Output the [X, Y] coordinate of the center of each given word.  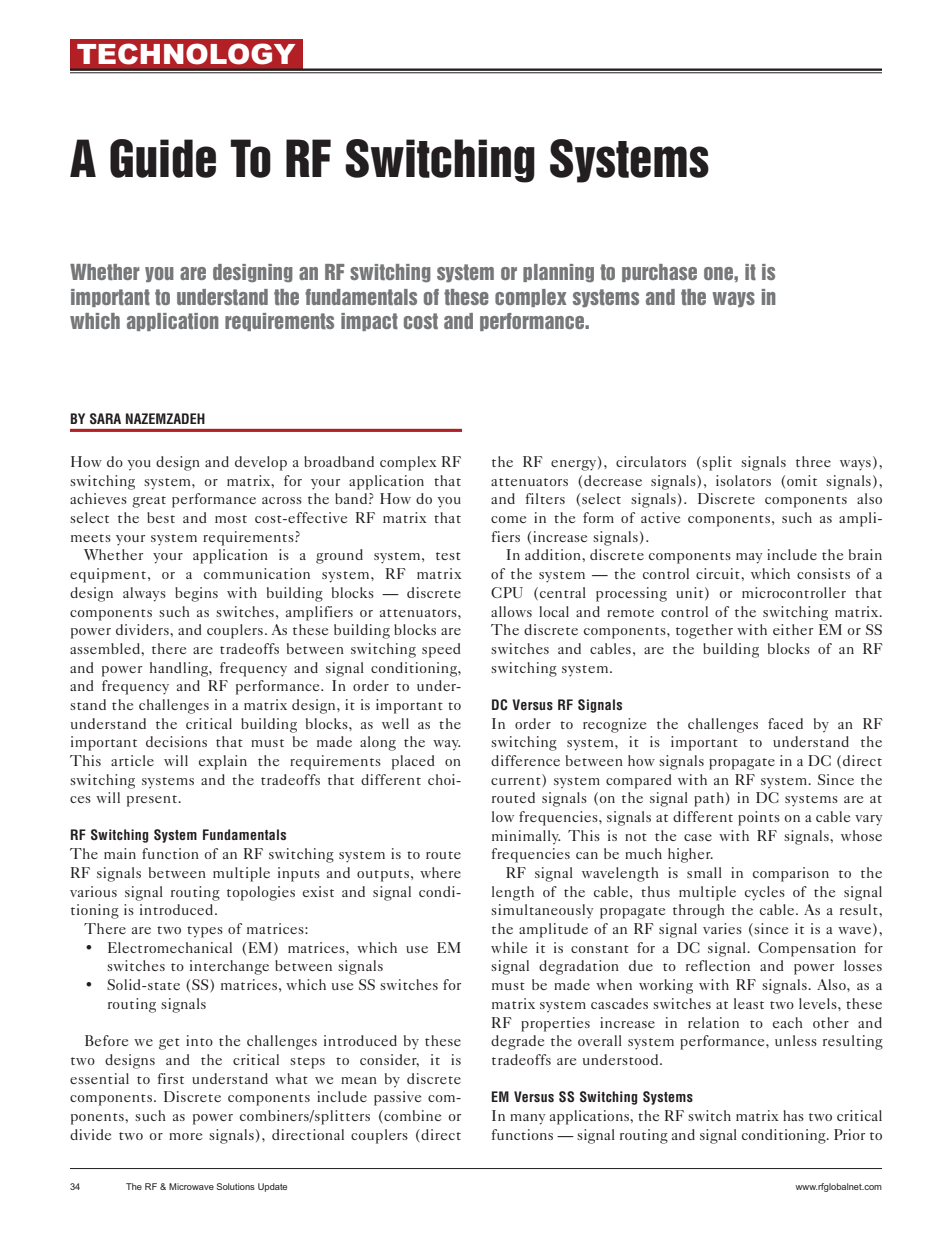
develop [261, 463]
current [517, 779]
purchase [659, 273]
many [528, 1119]
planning [558, 273]
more [185, 1136]
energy [575, 465]
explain [223, 762]
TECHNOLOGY [186, 54]
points [759, 818]
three [813, 461]
